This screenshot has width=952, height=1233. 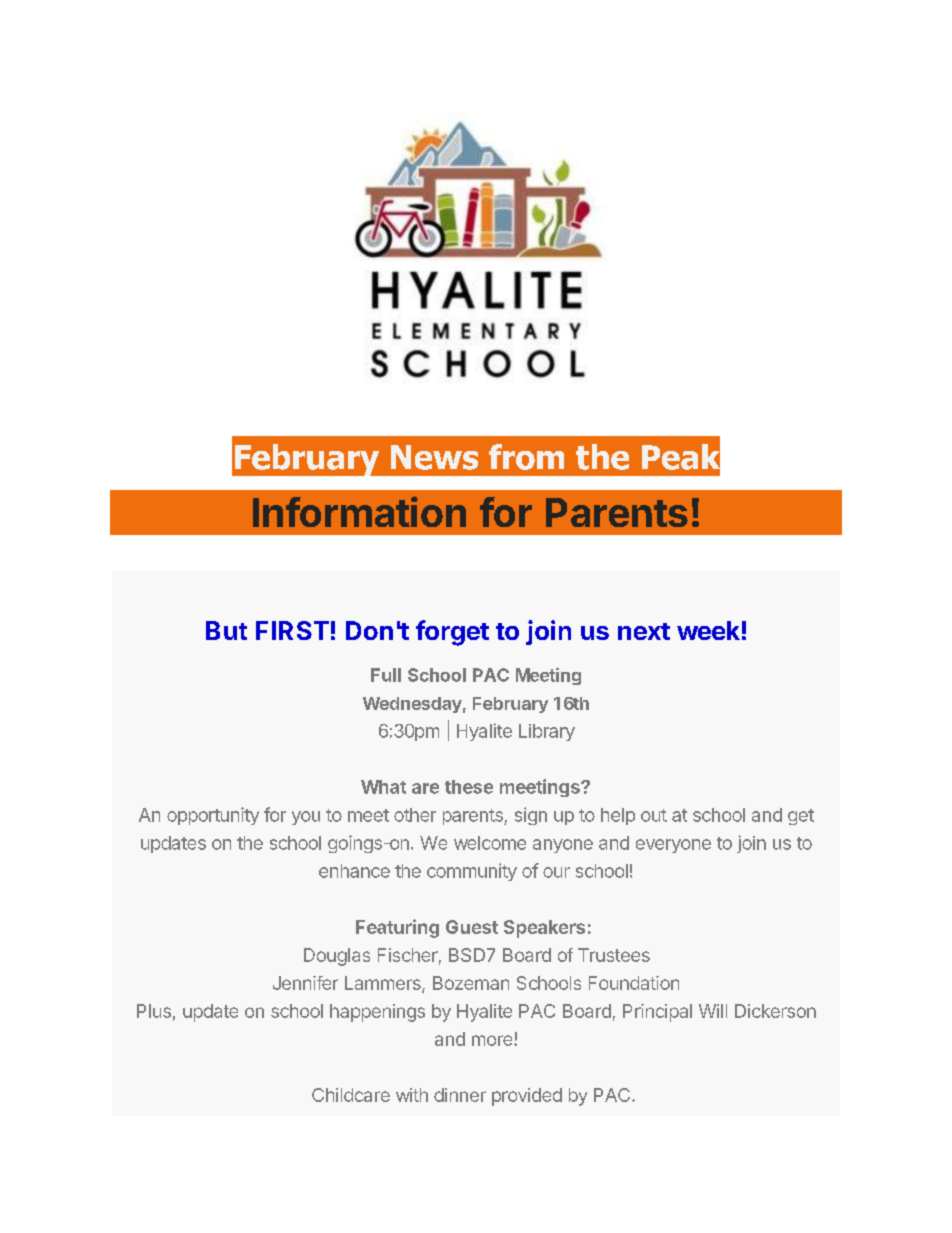 What do you see at coordinates (213, 816) in the screenshot?
I see `opportunity` at bounding box center [213, 816].
